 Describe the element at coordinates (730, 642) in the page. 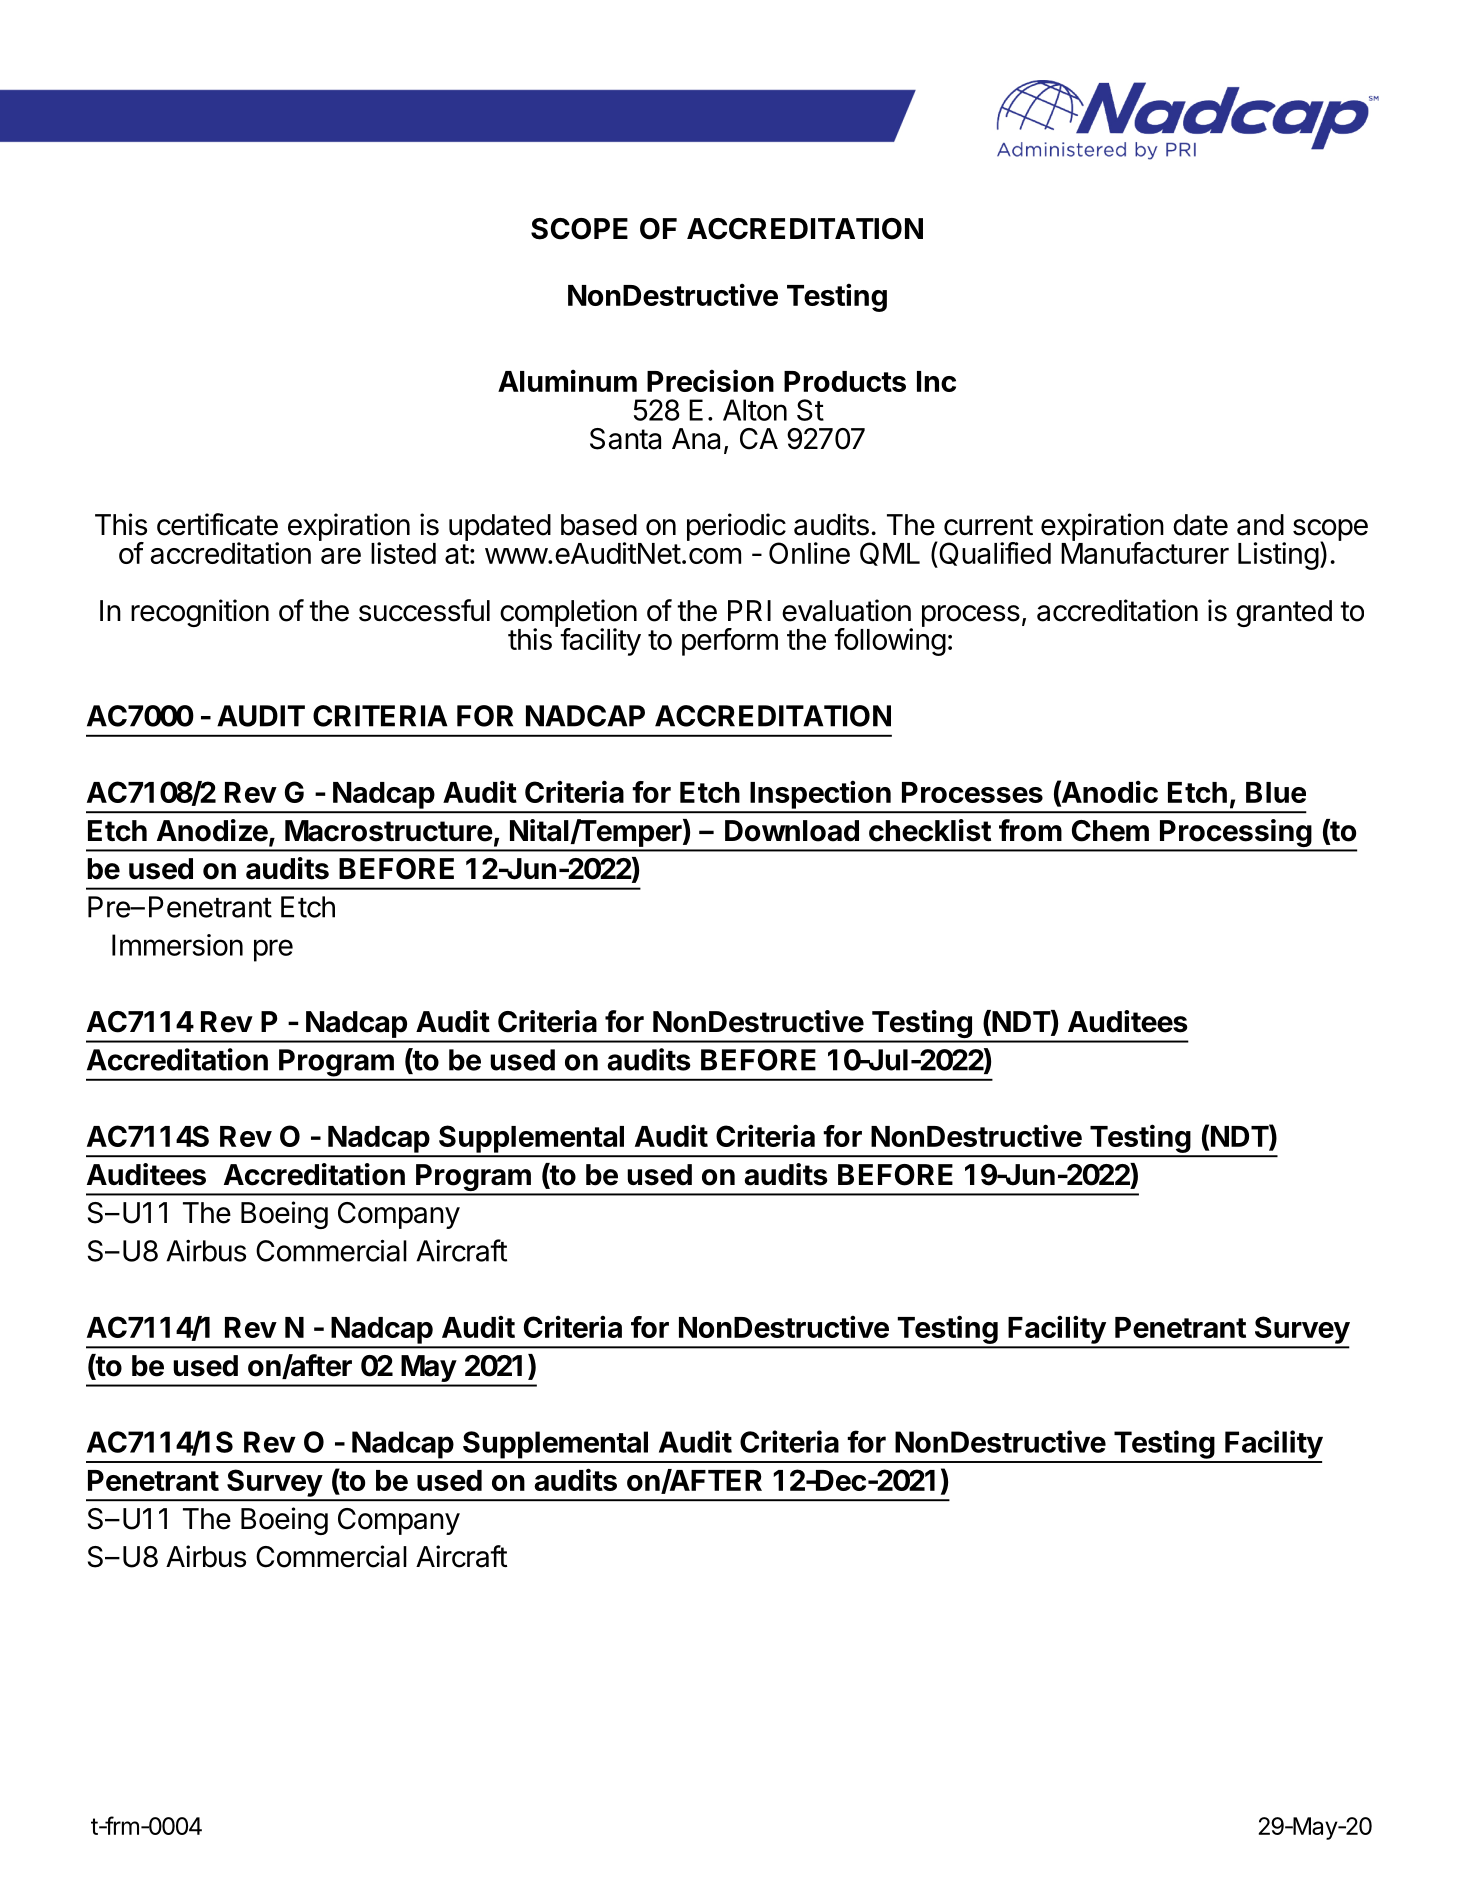

I see `perform` at that location.
